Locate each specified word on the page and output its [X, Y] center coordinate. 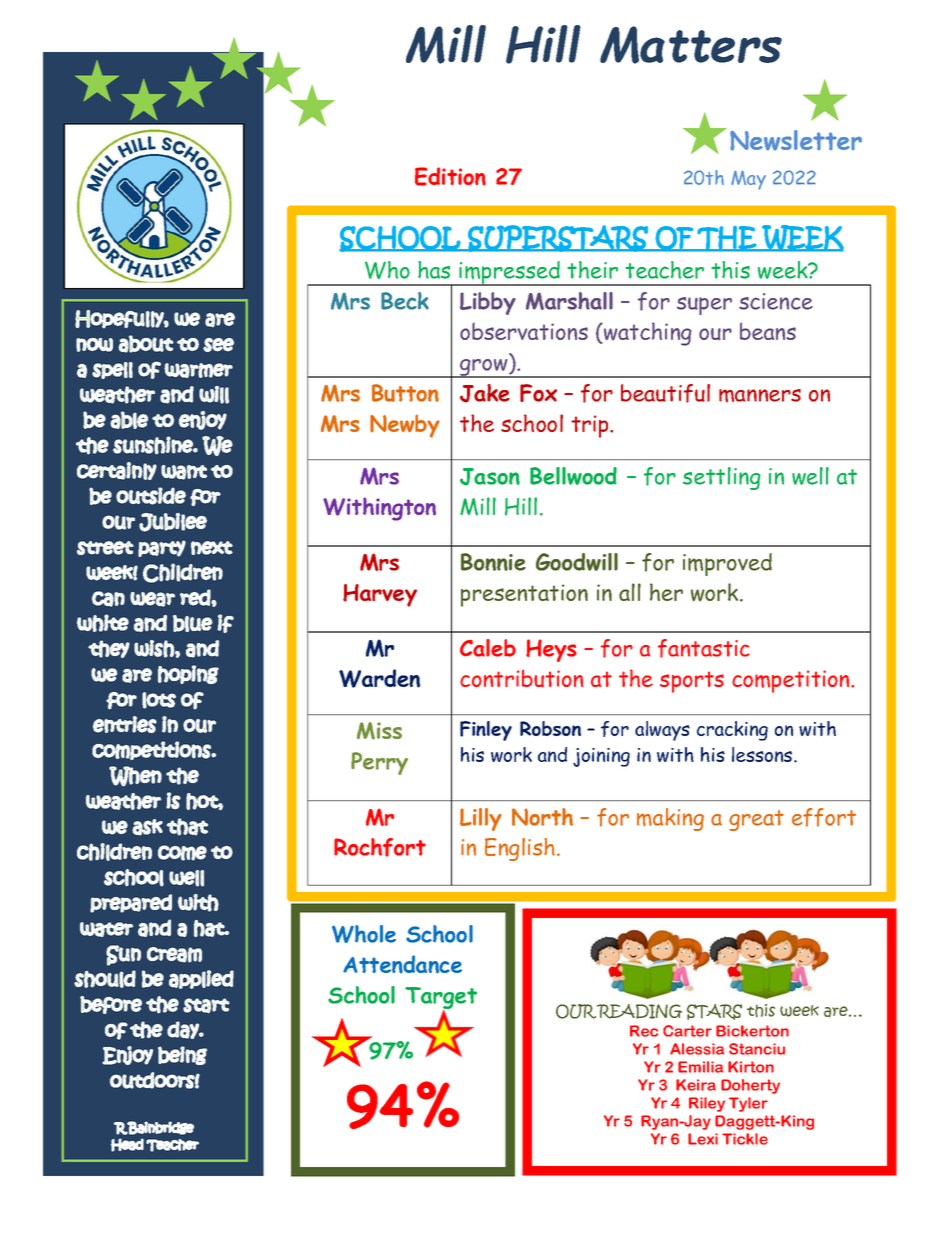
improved [727, 564]
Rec [644, 1031]
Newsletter [796, 140]
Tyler [748, 1104]
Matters [691, 45]
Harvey [380, 595]
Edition [450, 176]
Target [441, 999]
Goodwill [577, 562]
